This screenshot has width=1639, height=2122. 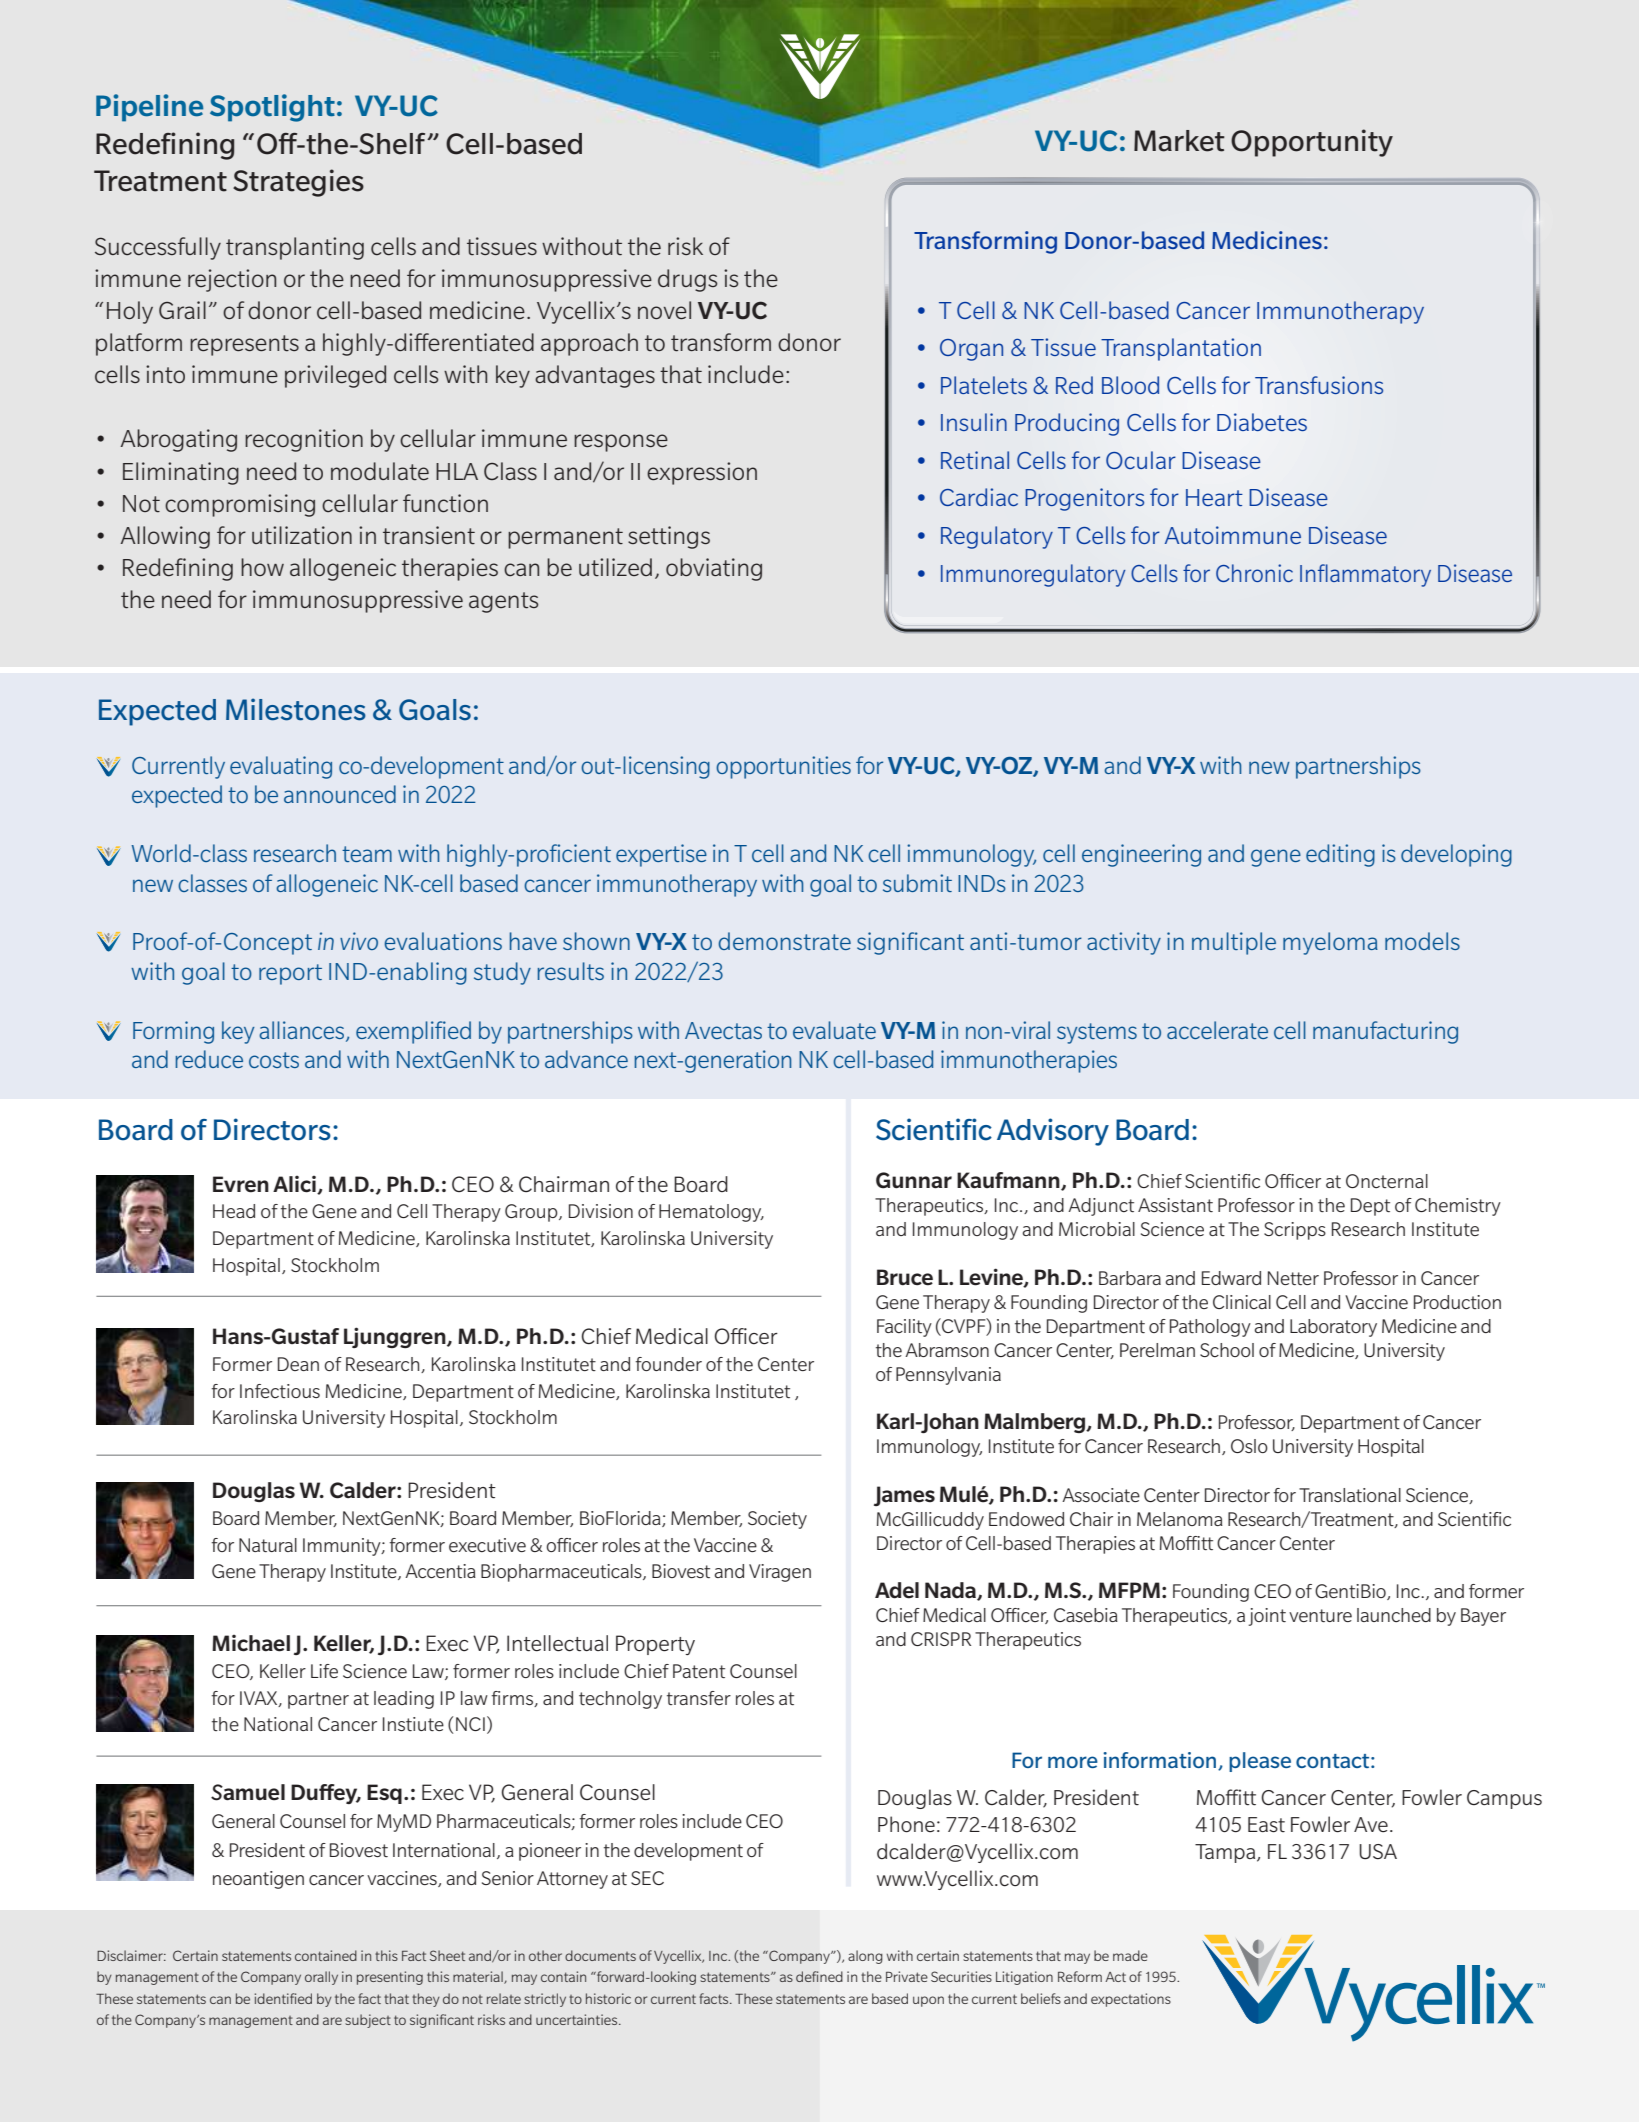 I want to click on accelerate, so click(x=1217, y=1030).
